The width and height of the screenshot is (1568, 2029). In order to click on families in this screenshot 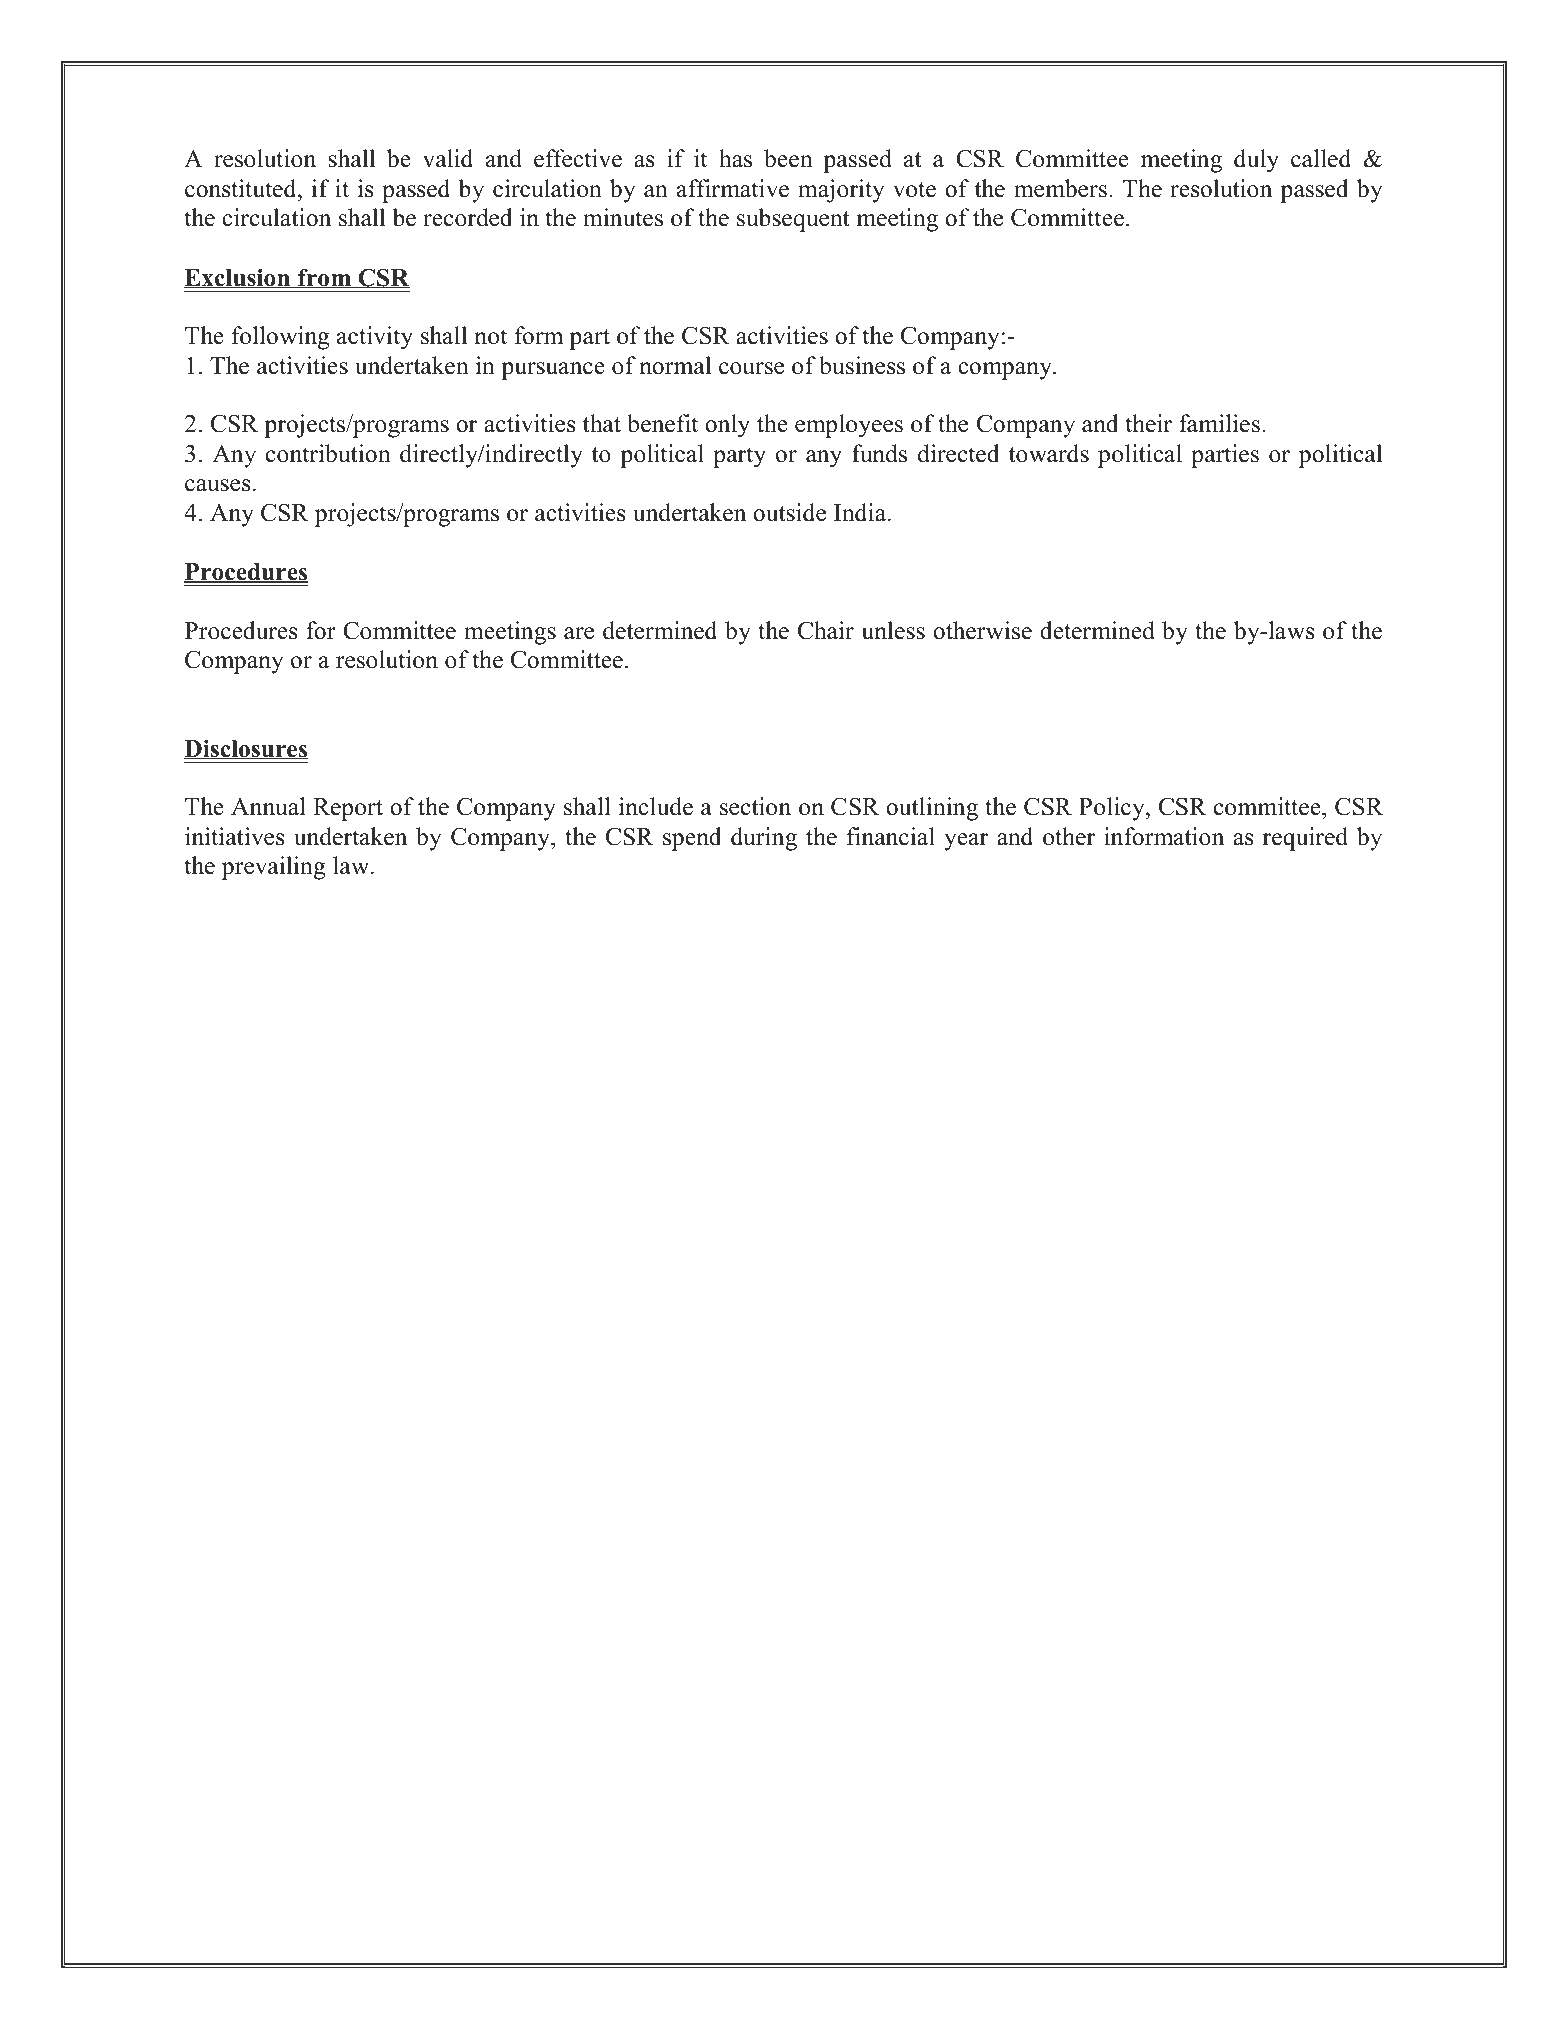, I will do `click(1219, 423)`.
